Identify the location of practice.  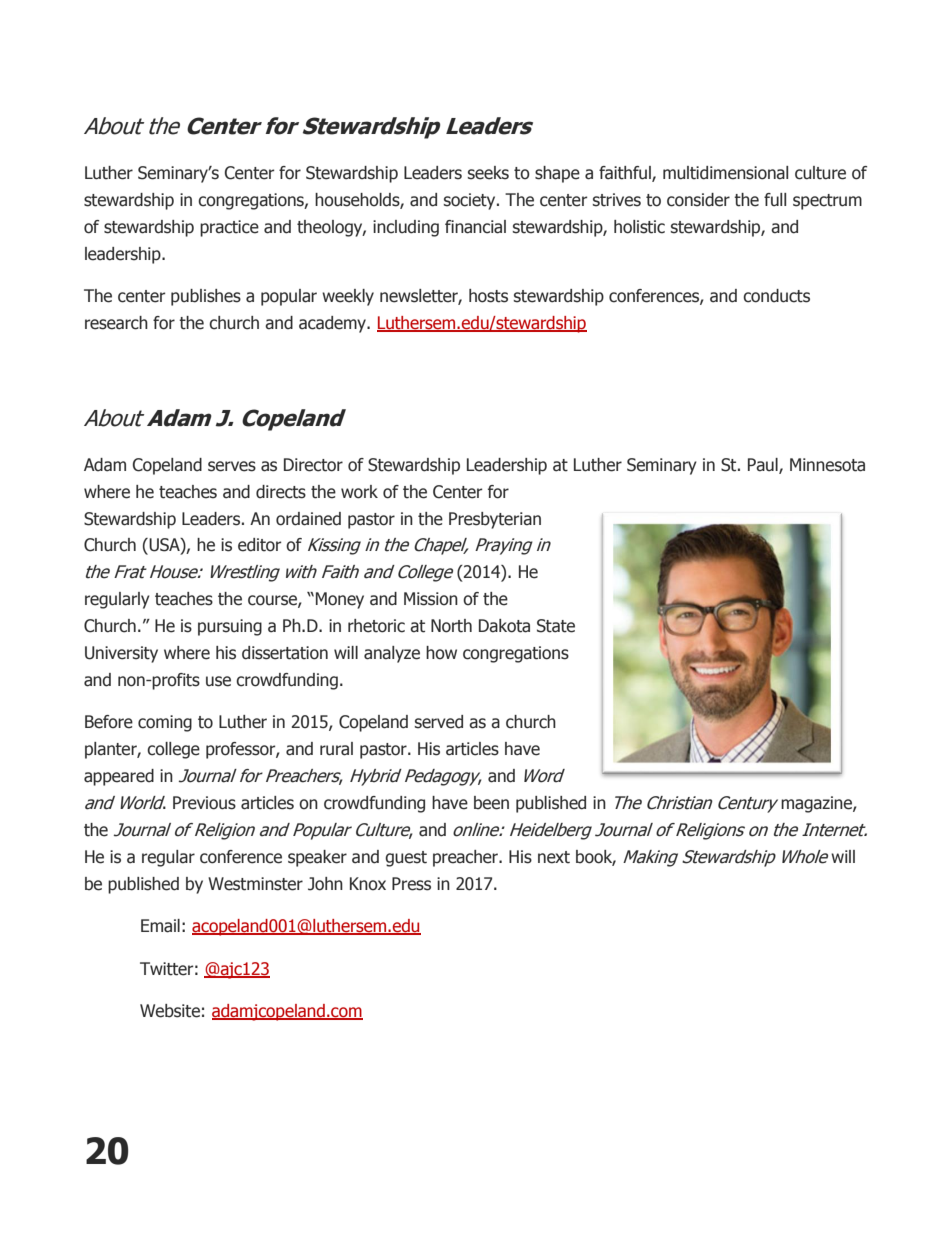
(229, 228).
